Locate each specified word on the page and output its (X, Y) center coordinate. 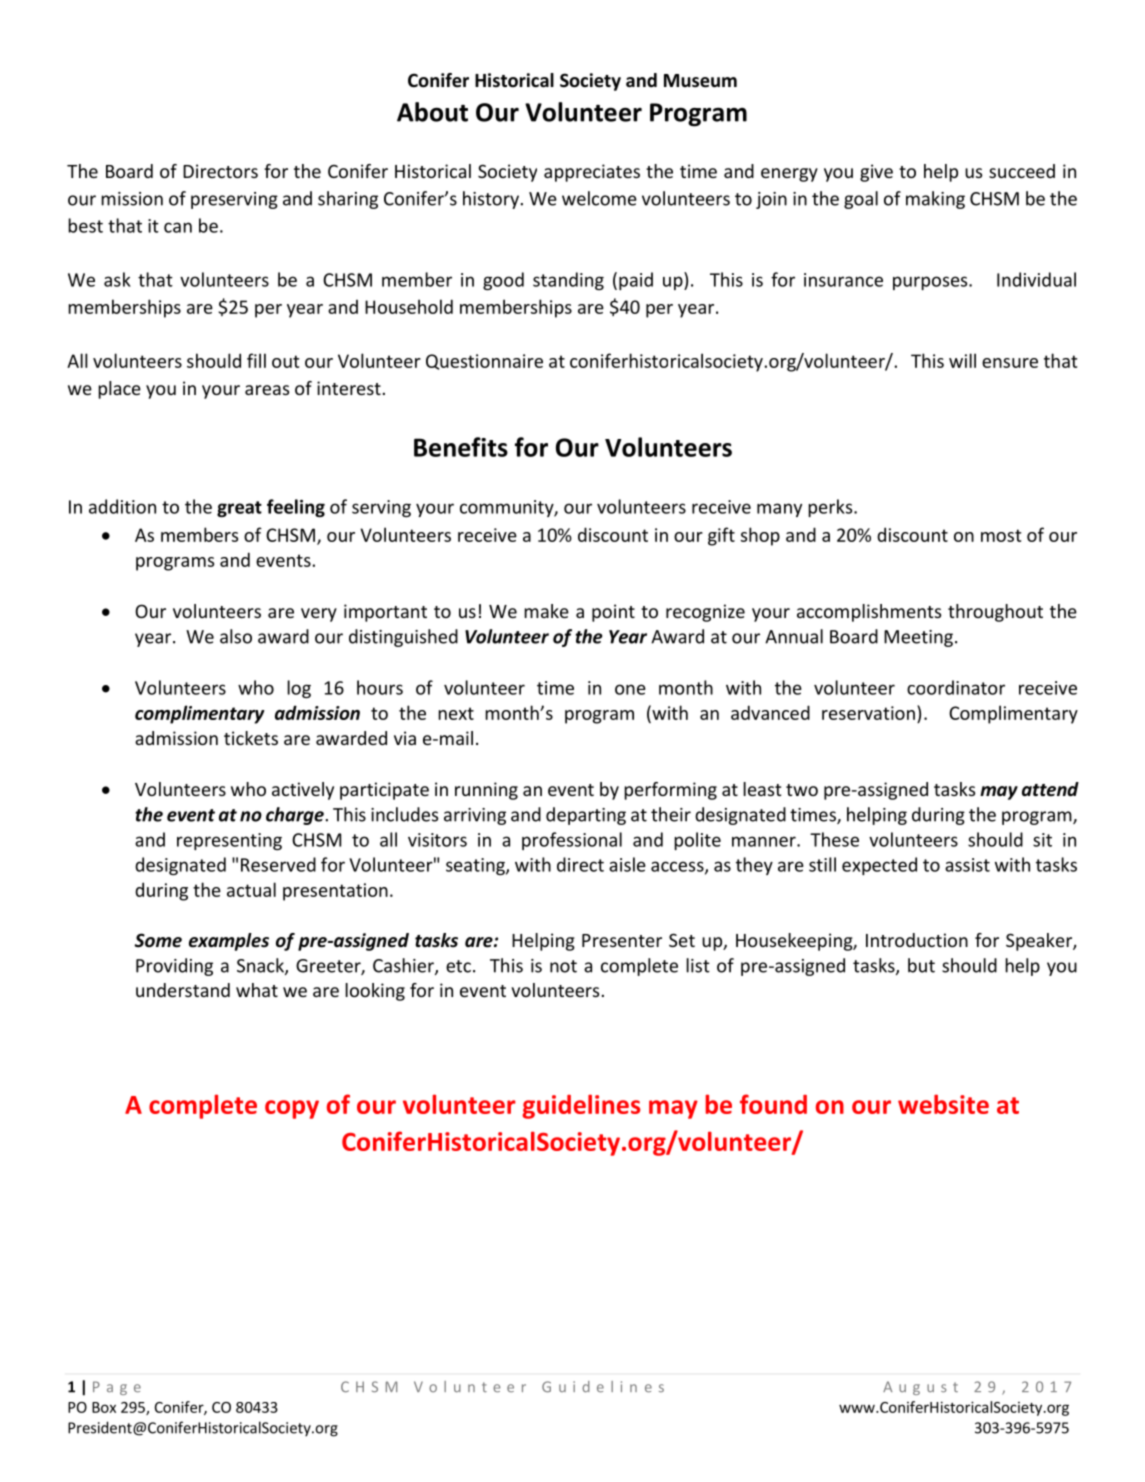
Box (104, 1407)
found (773, 1104)
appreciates (592, 173)
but (921, 965)
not (563, 966)
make (546, 611)
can (178, 227)
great (239, 509)
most (1001, 535)
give (876, 173)
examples (229, 942)
